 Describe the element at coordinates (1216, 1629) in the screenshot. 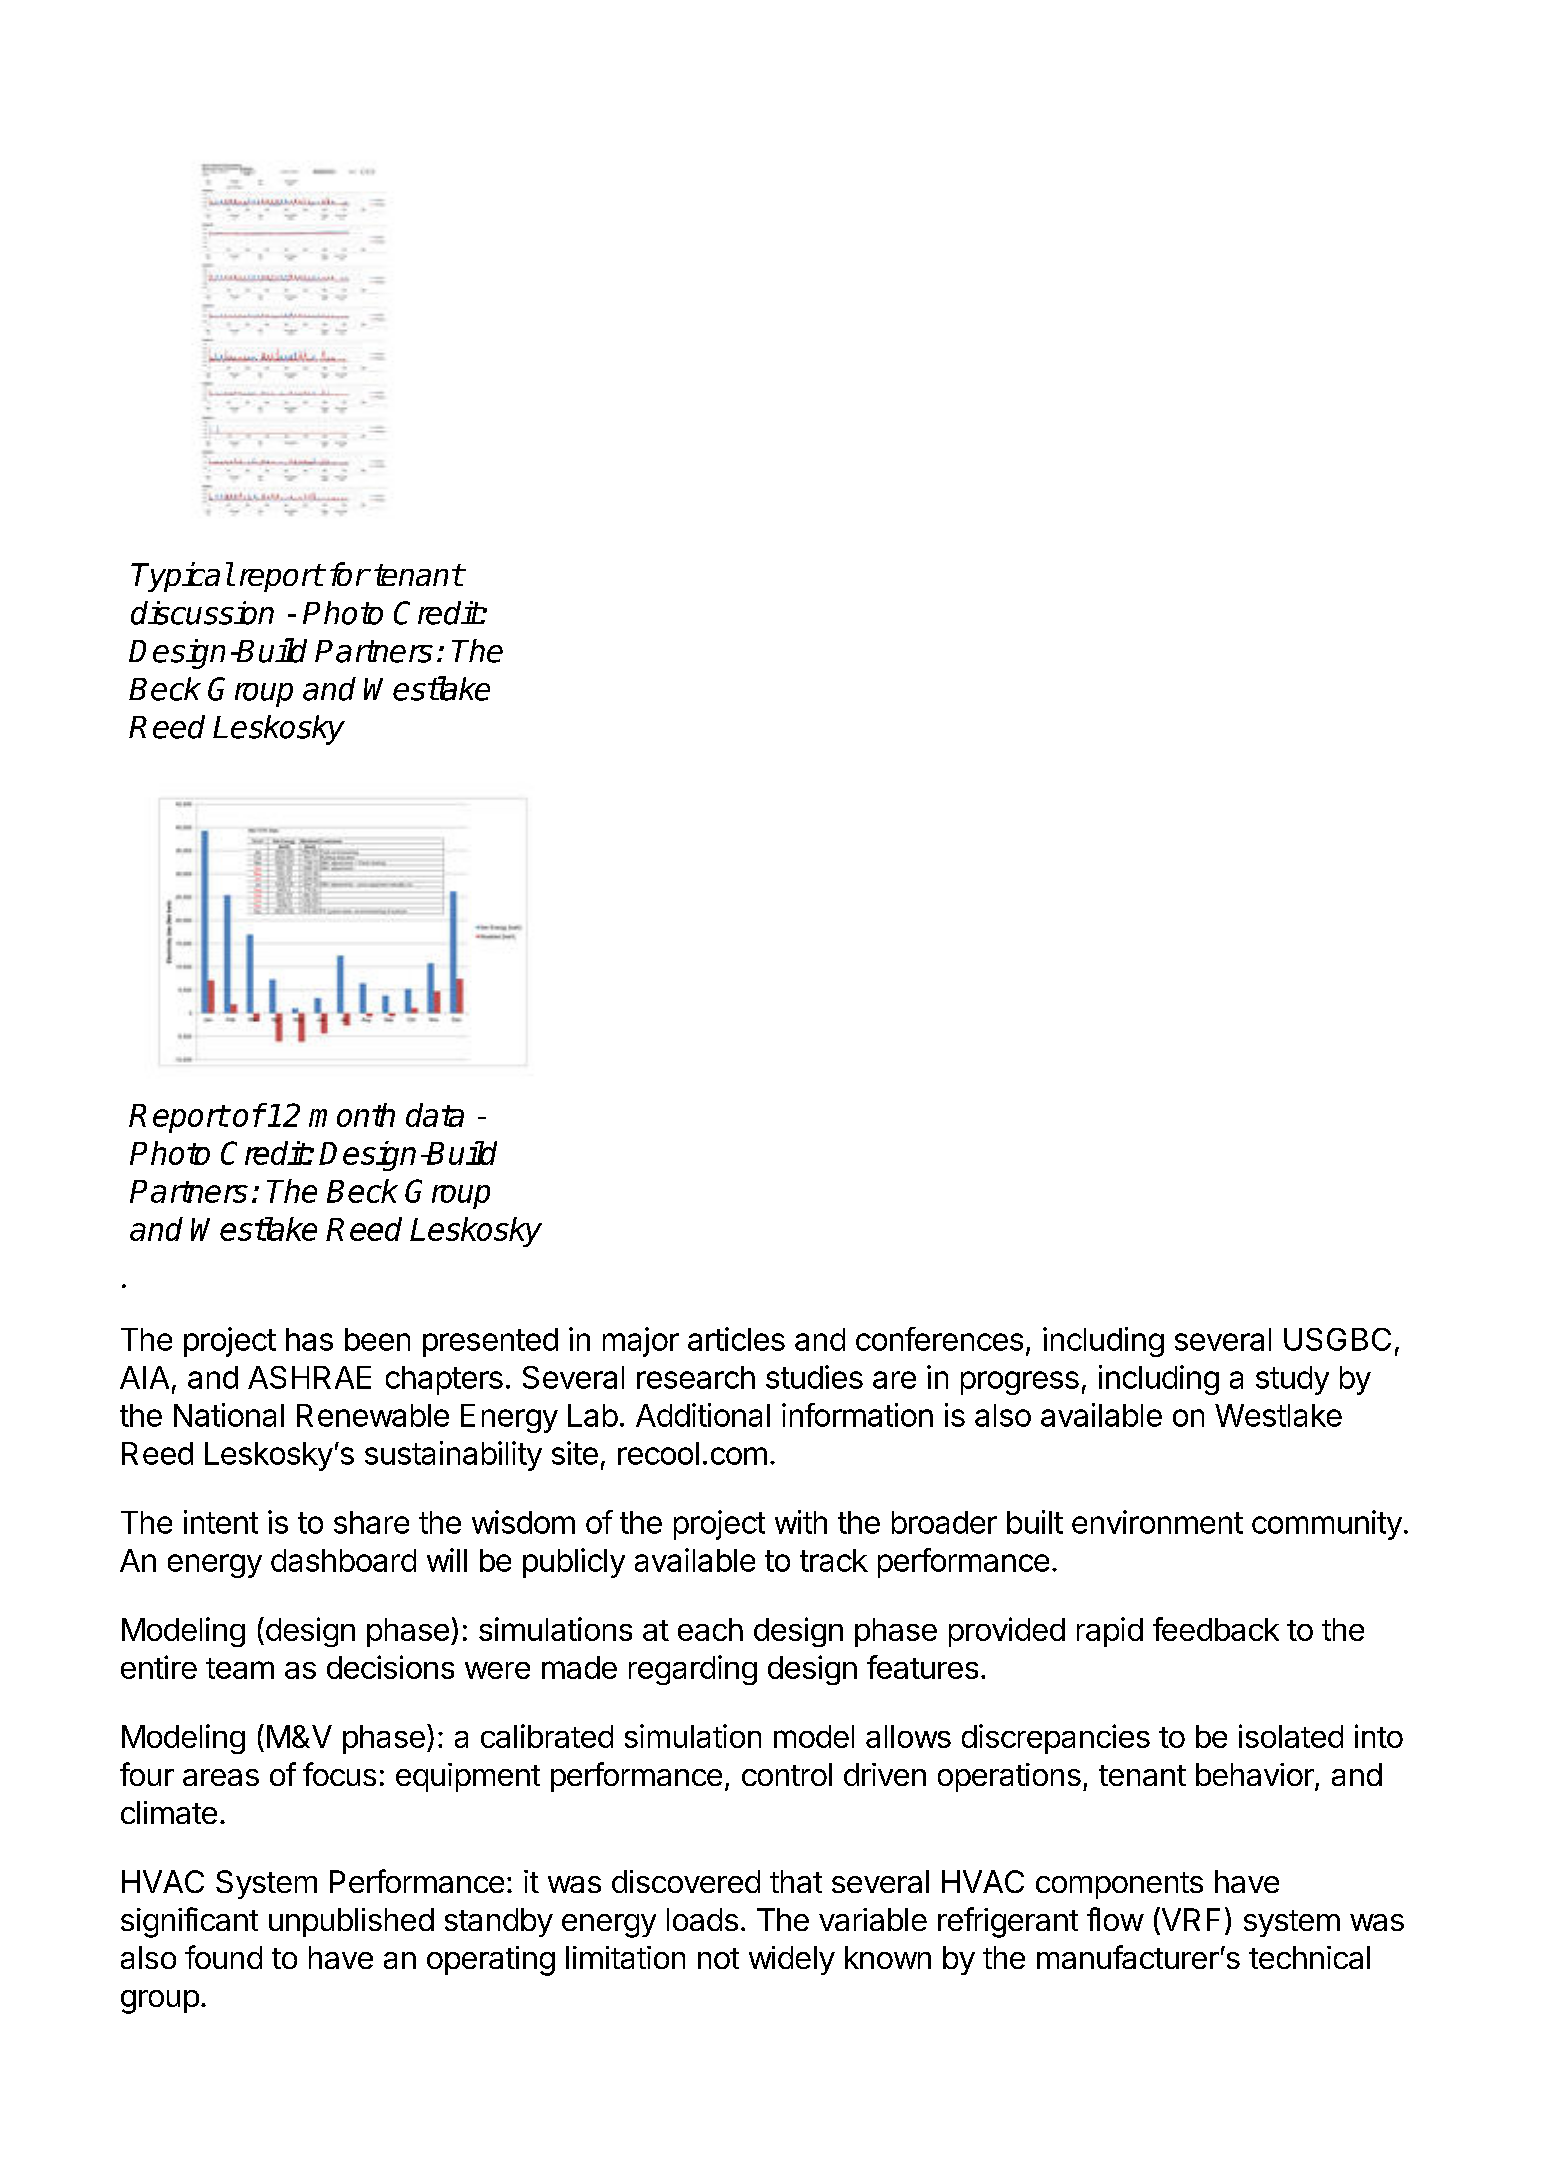

I see `feedback` at that location.
